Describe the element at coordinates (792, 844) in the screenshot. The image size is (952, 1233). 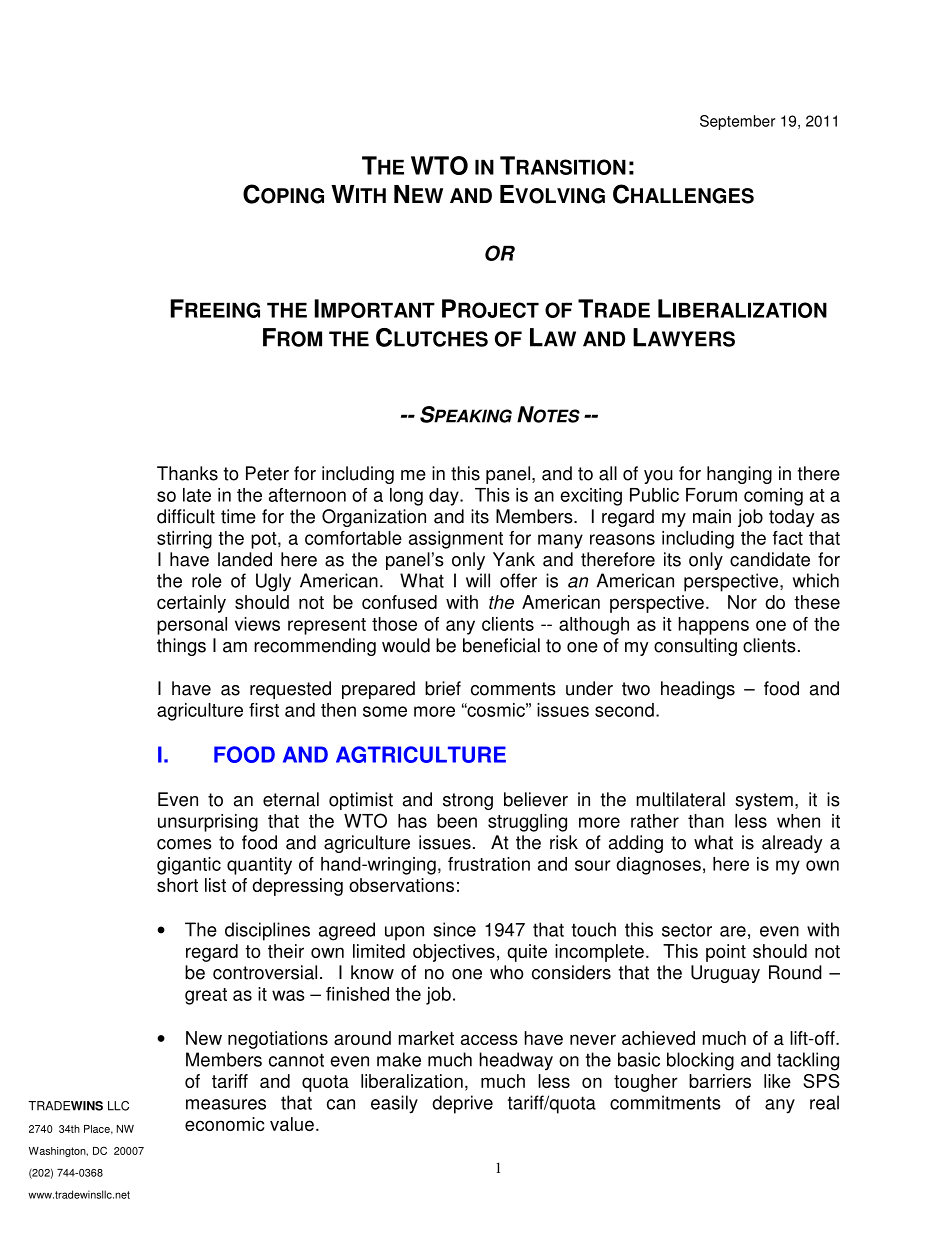
I see `already` at that location.
